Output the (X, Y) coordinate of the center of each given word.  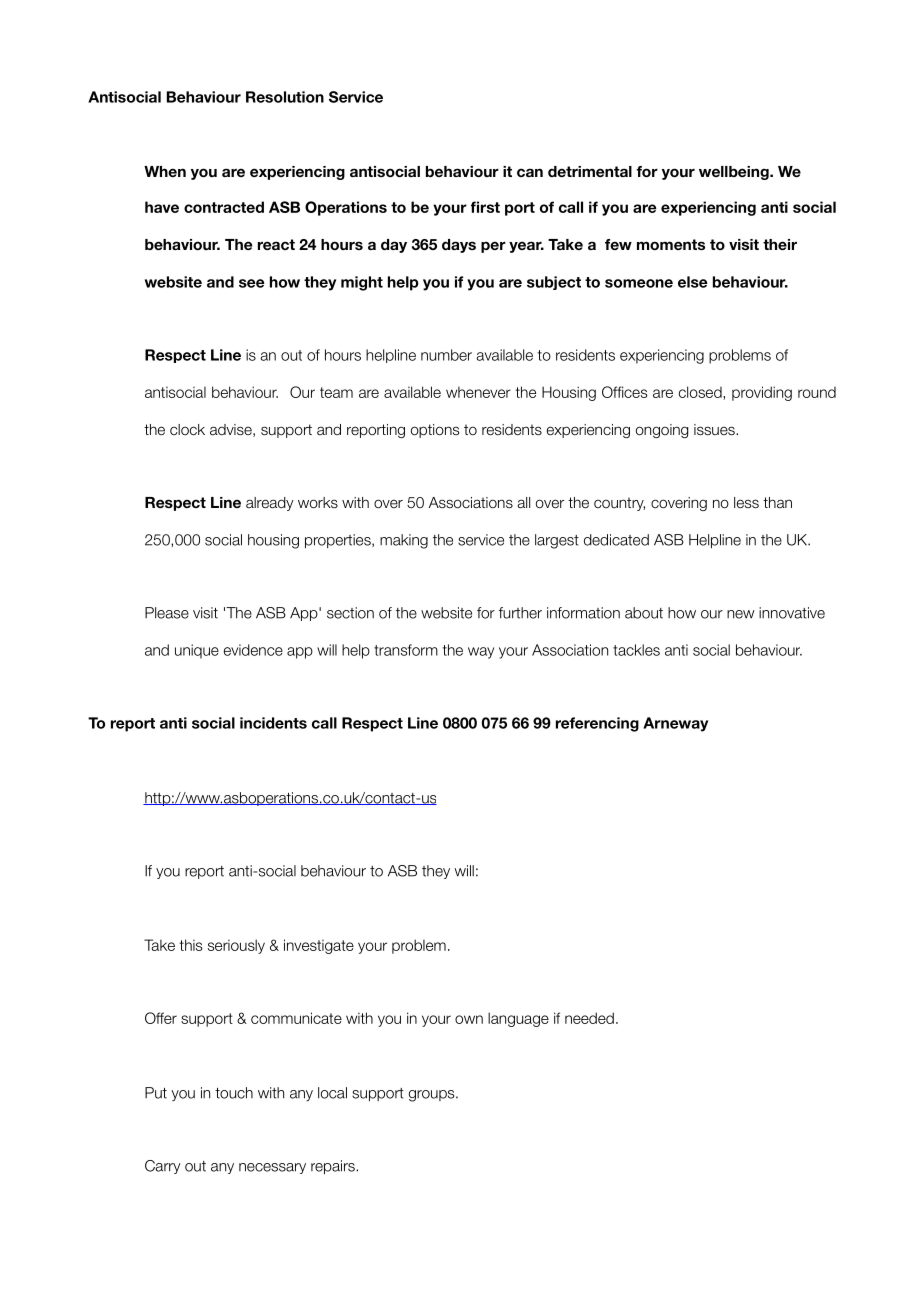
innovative (792, 613)
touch (234, 1093)
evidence (253, 650)
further (520, 613)
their (780, 244)
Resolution (285, 97)
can (530, 172)
